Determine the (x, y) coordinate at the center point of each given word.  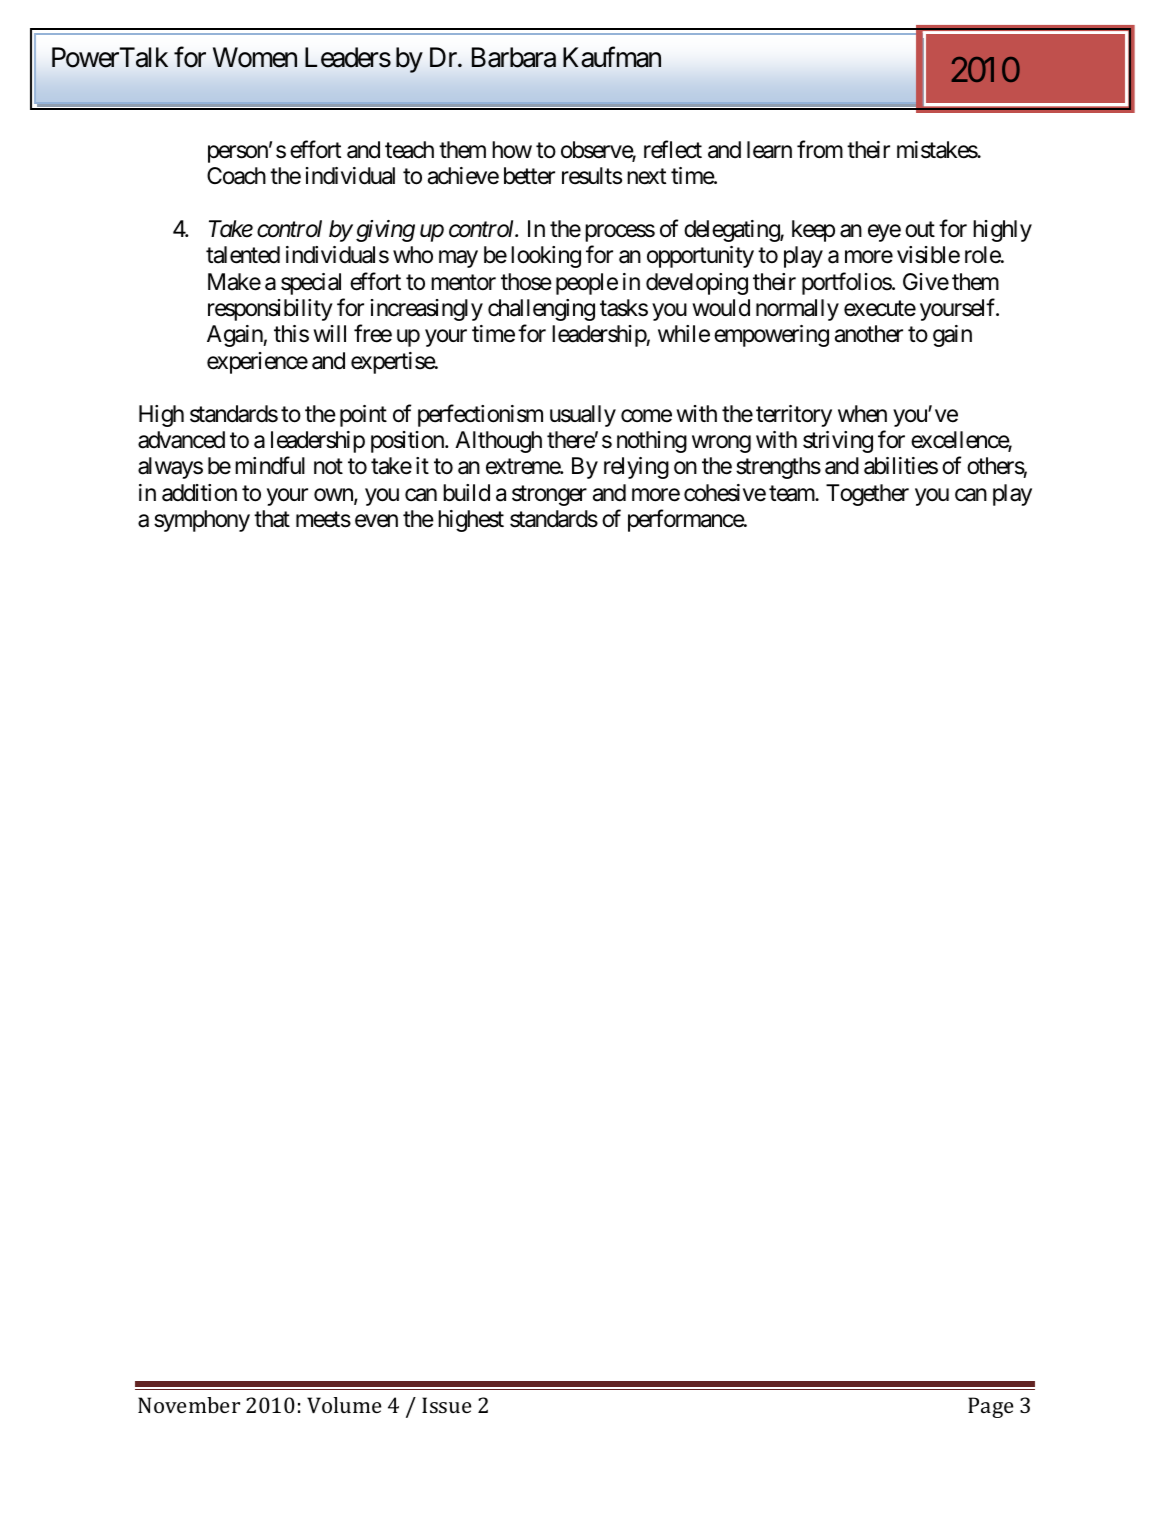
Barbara (514, 57)
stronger (549, 495)
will (329, 333)
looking (546, 257)
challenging (541, 310)
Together (867, 495)
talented (243, 255)
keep (813, 231)
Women (255, 57)
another (869, 334)
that (272, 519)
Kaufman (612, 57)
